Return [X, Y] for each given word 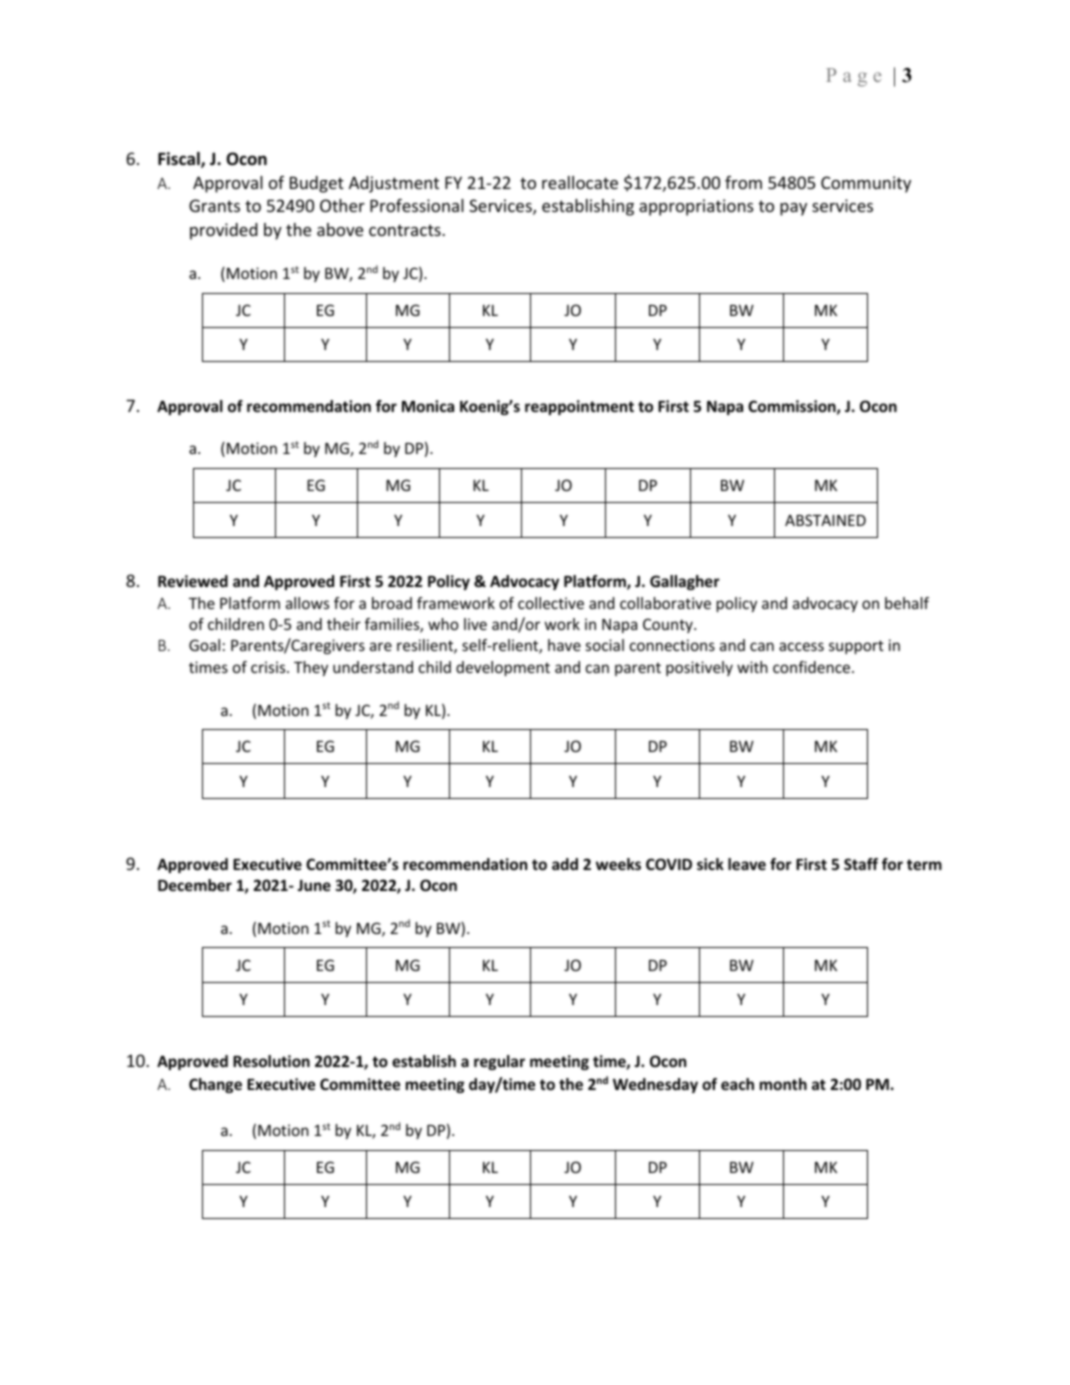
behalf [907, 603]
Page [853, 77]
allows [307, 603]
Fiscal [180, 160]
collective [551, 603]
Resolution [271, 1061]
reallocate [580, 182]
